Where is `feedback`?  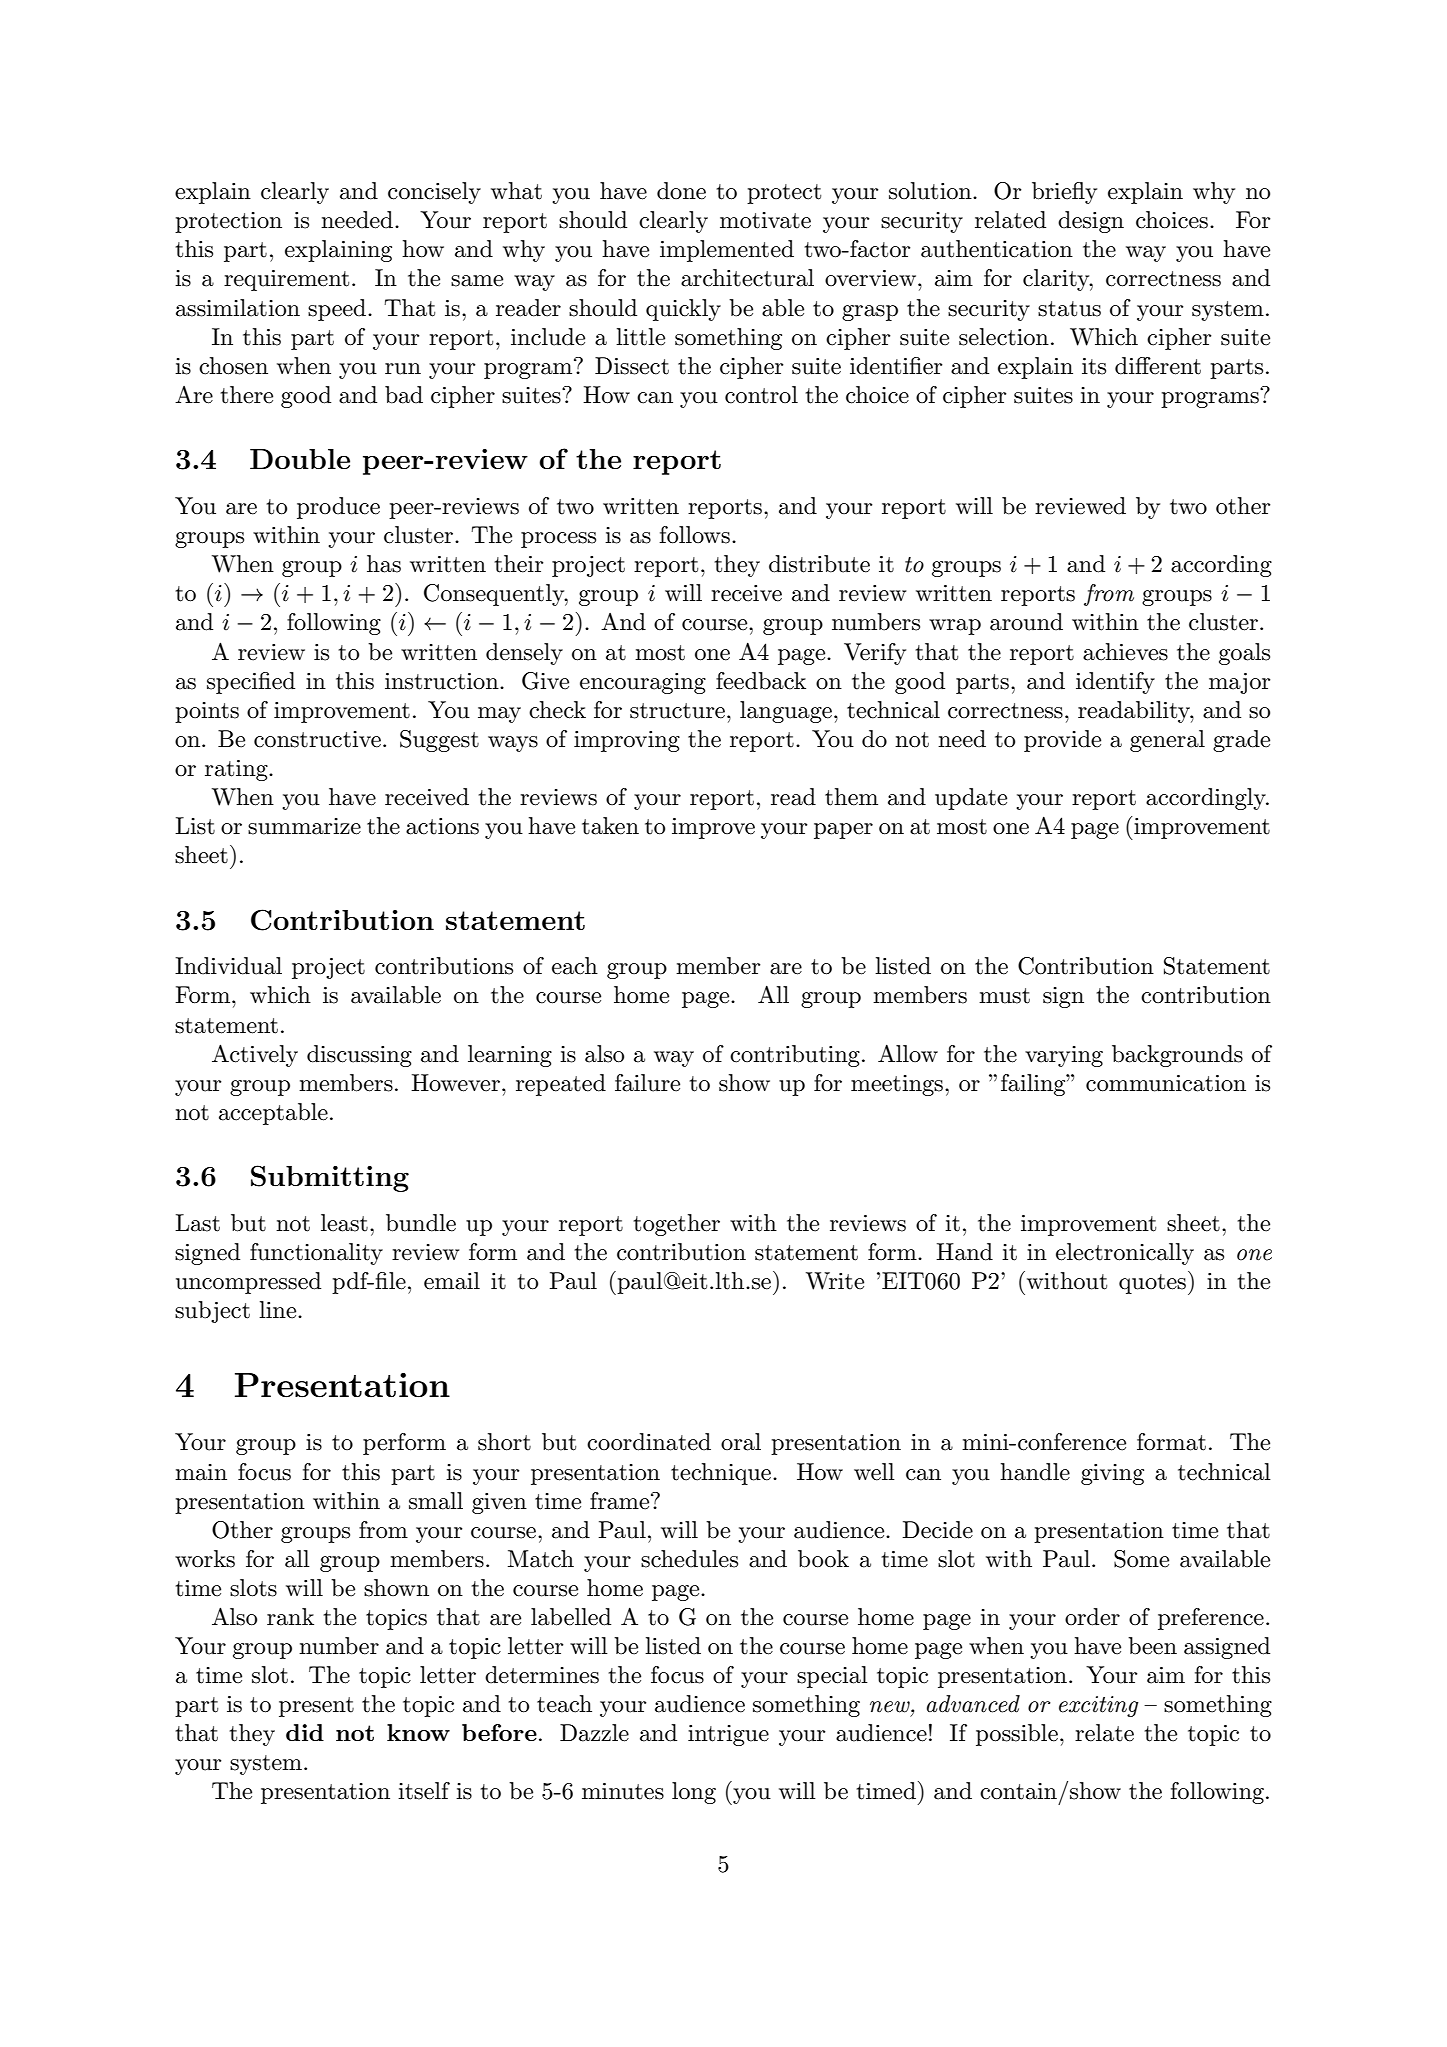 feedback is located at coordinates (761, 681).
